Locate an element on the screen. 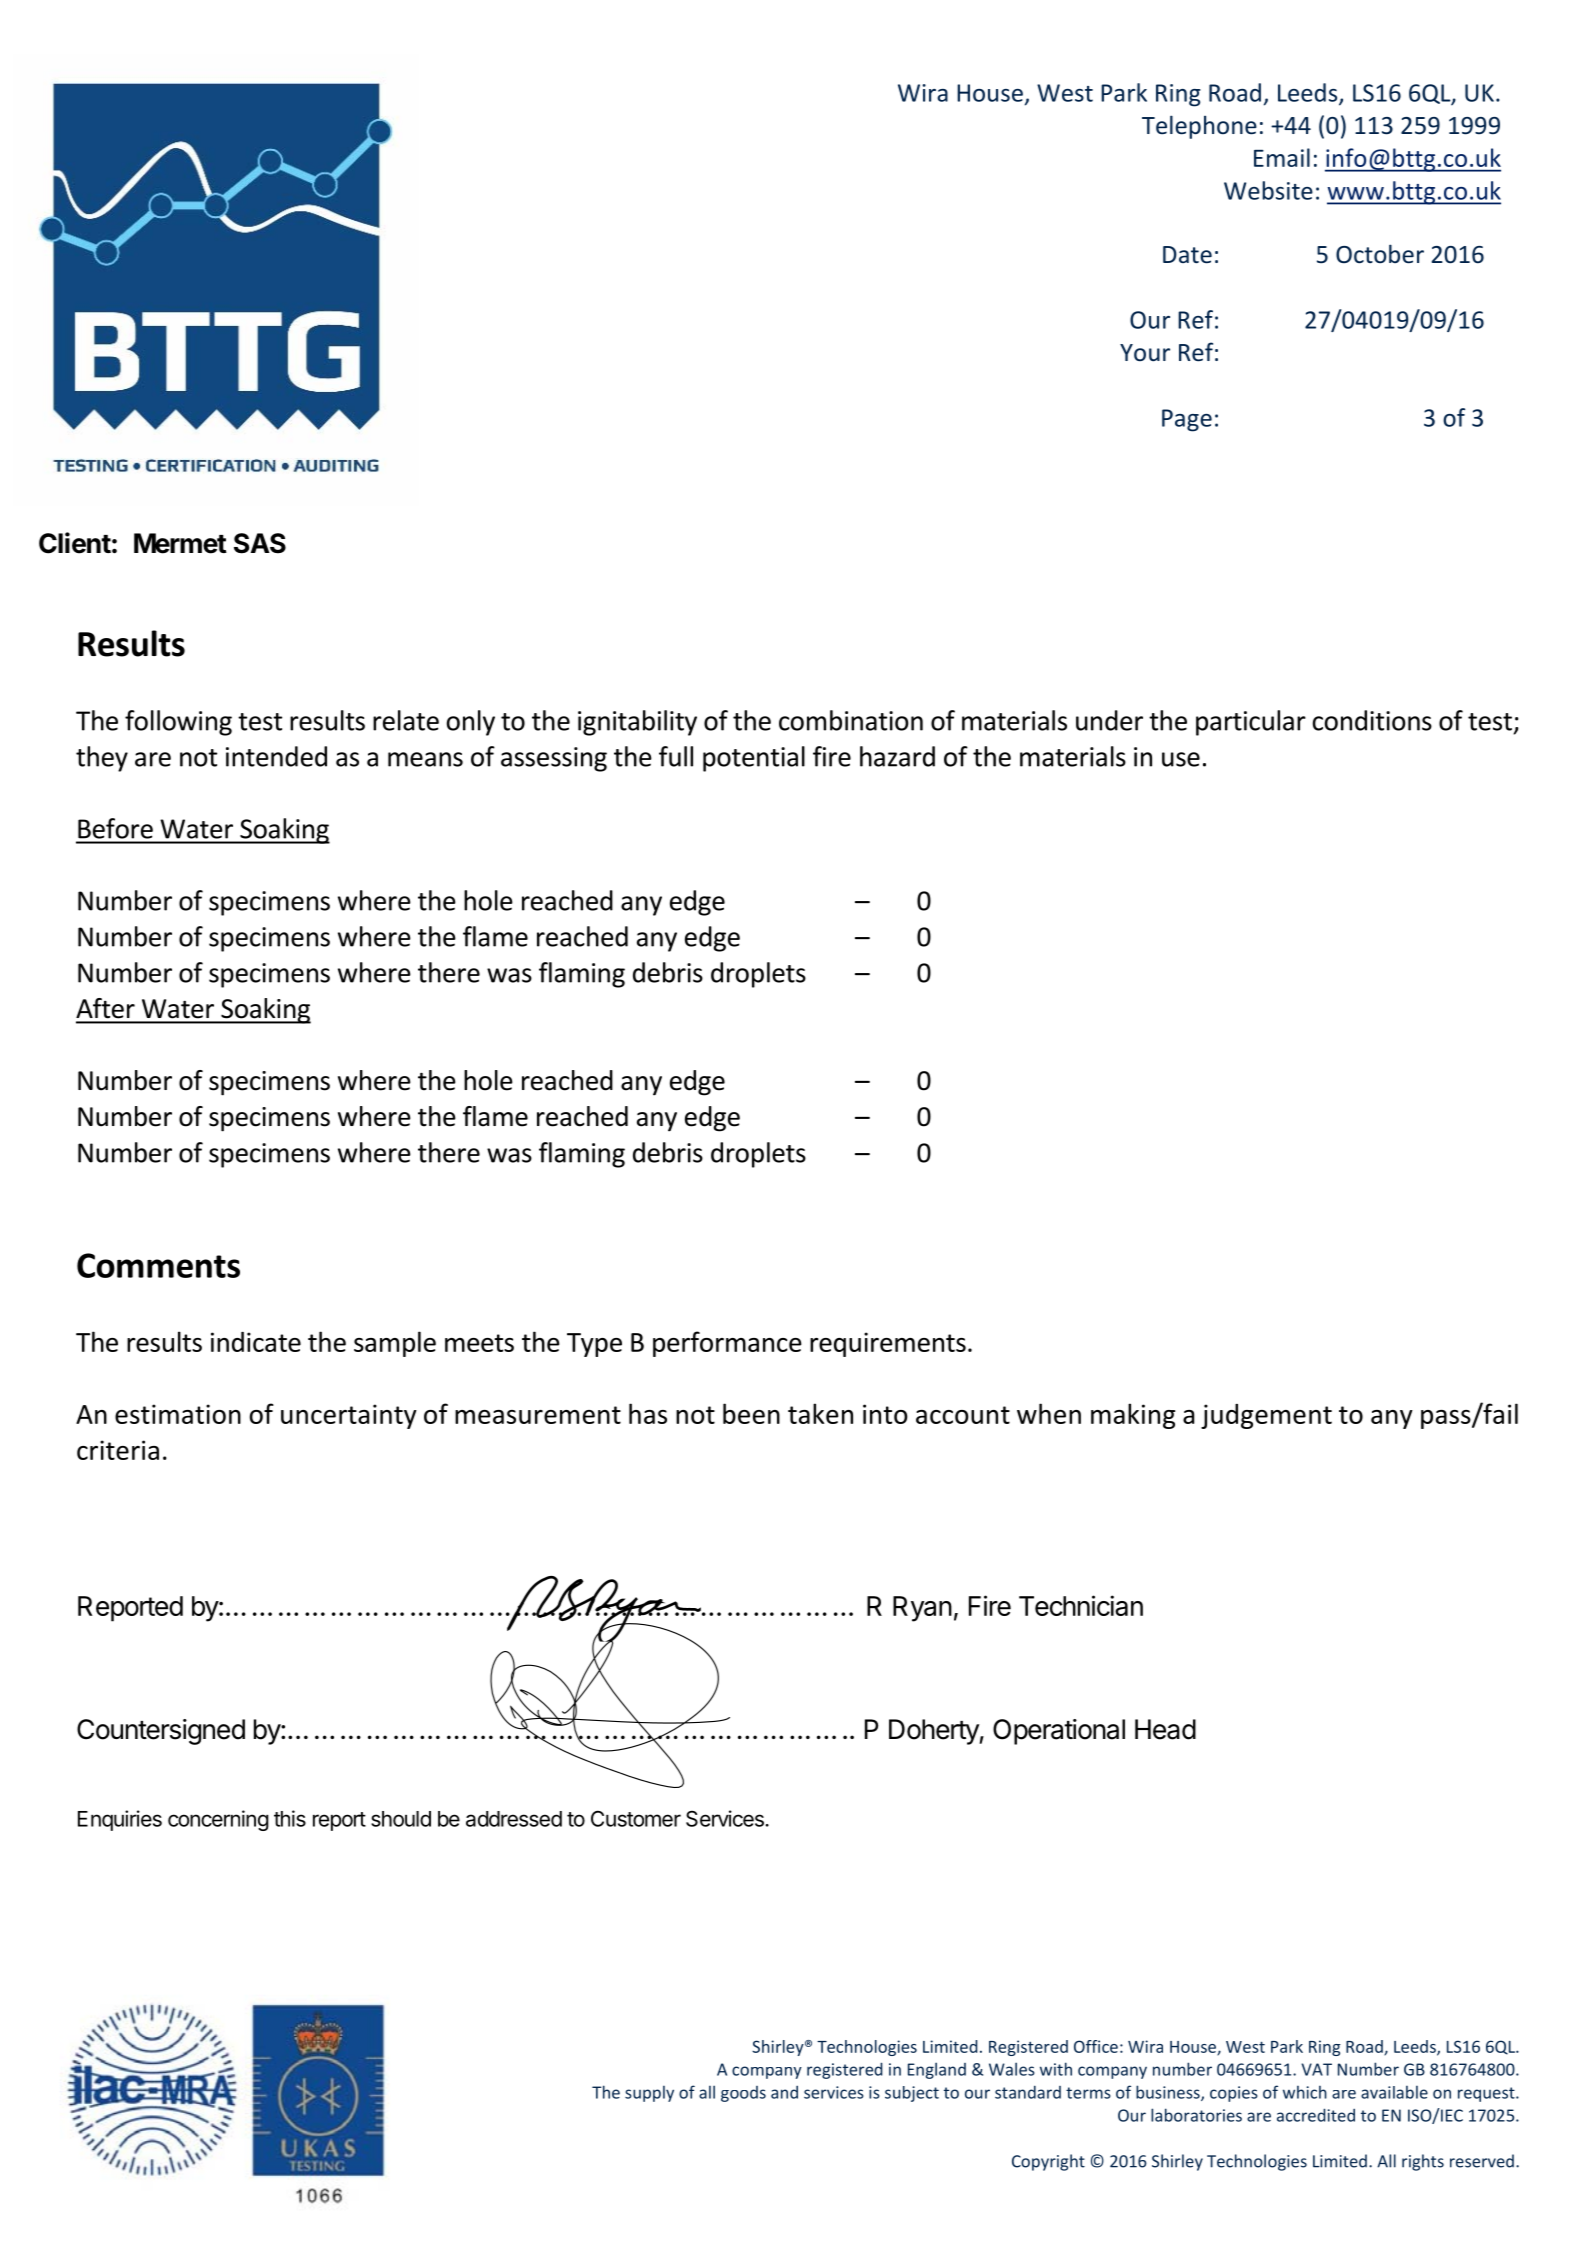 This screenshot has width=1595, height=2256. Date is located at coordinates (1187, 255).
